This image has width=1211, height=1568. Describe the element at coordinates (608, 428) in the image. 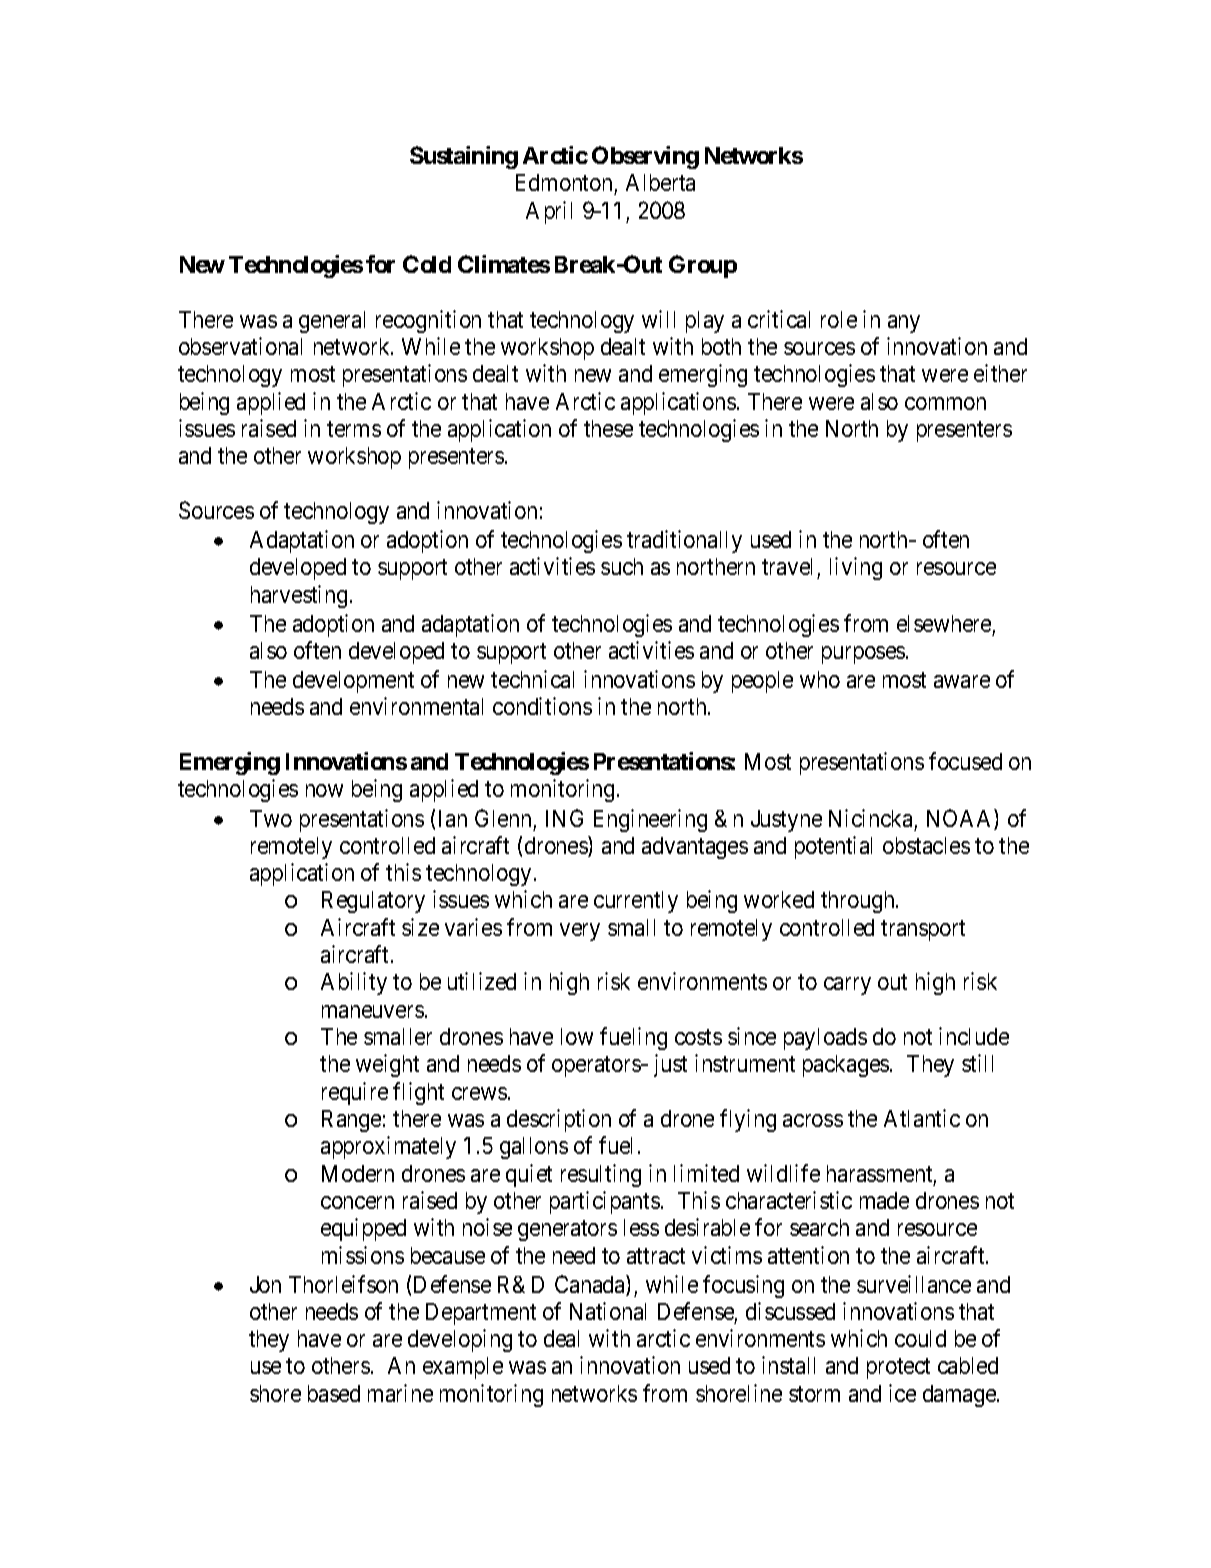

I see `these` at that location.
